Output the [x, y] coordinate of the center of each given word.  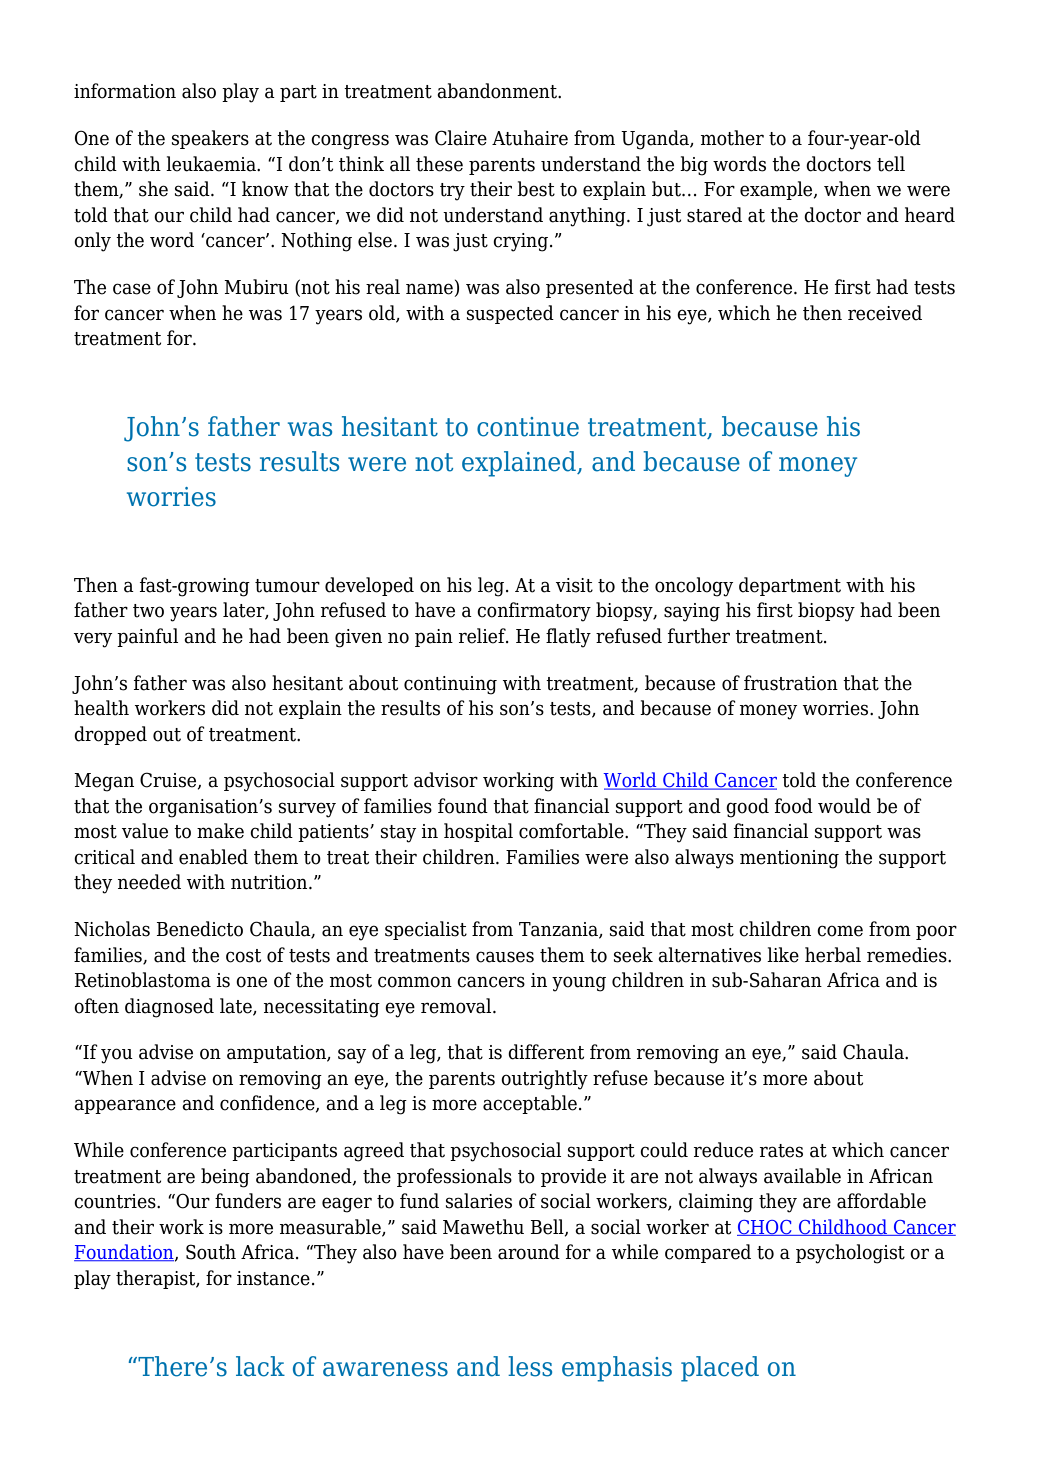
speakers [210, 139]
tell [891, 164]
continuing [450, 685]
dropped [110, 735]
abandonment [498, 91]
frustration [791, 683]
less [530, 1366]
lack [260, 1366]
